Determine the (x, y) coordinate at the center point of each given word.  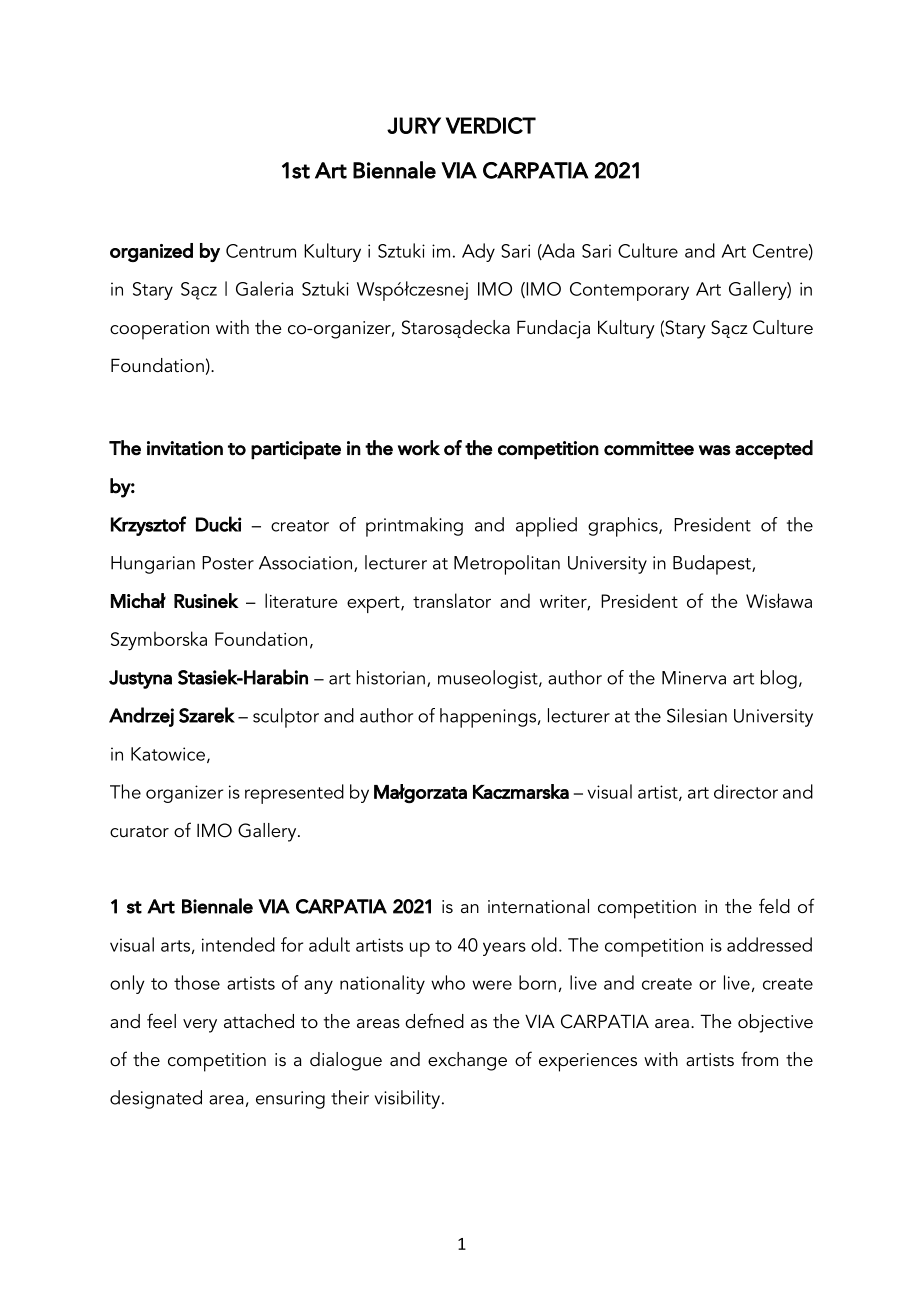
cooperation (159, 330)
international (538, 906)
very (200, 1026)
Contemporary (629, 291)
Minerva (694, 678)
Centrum (261, 251)
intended (238, 944)
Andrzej (141, 717)
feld (774, 906)
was (715, 450)
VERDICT (491, 125)
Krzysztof (148, 526)
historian (391, 677)
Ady (478, 252)
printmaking (414, 527)
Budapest (713, 565)
